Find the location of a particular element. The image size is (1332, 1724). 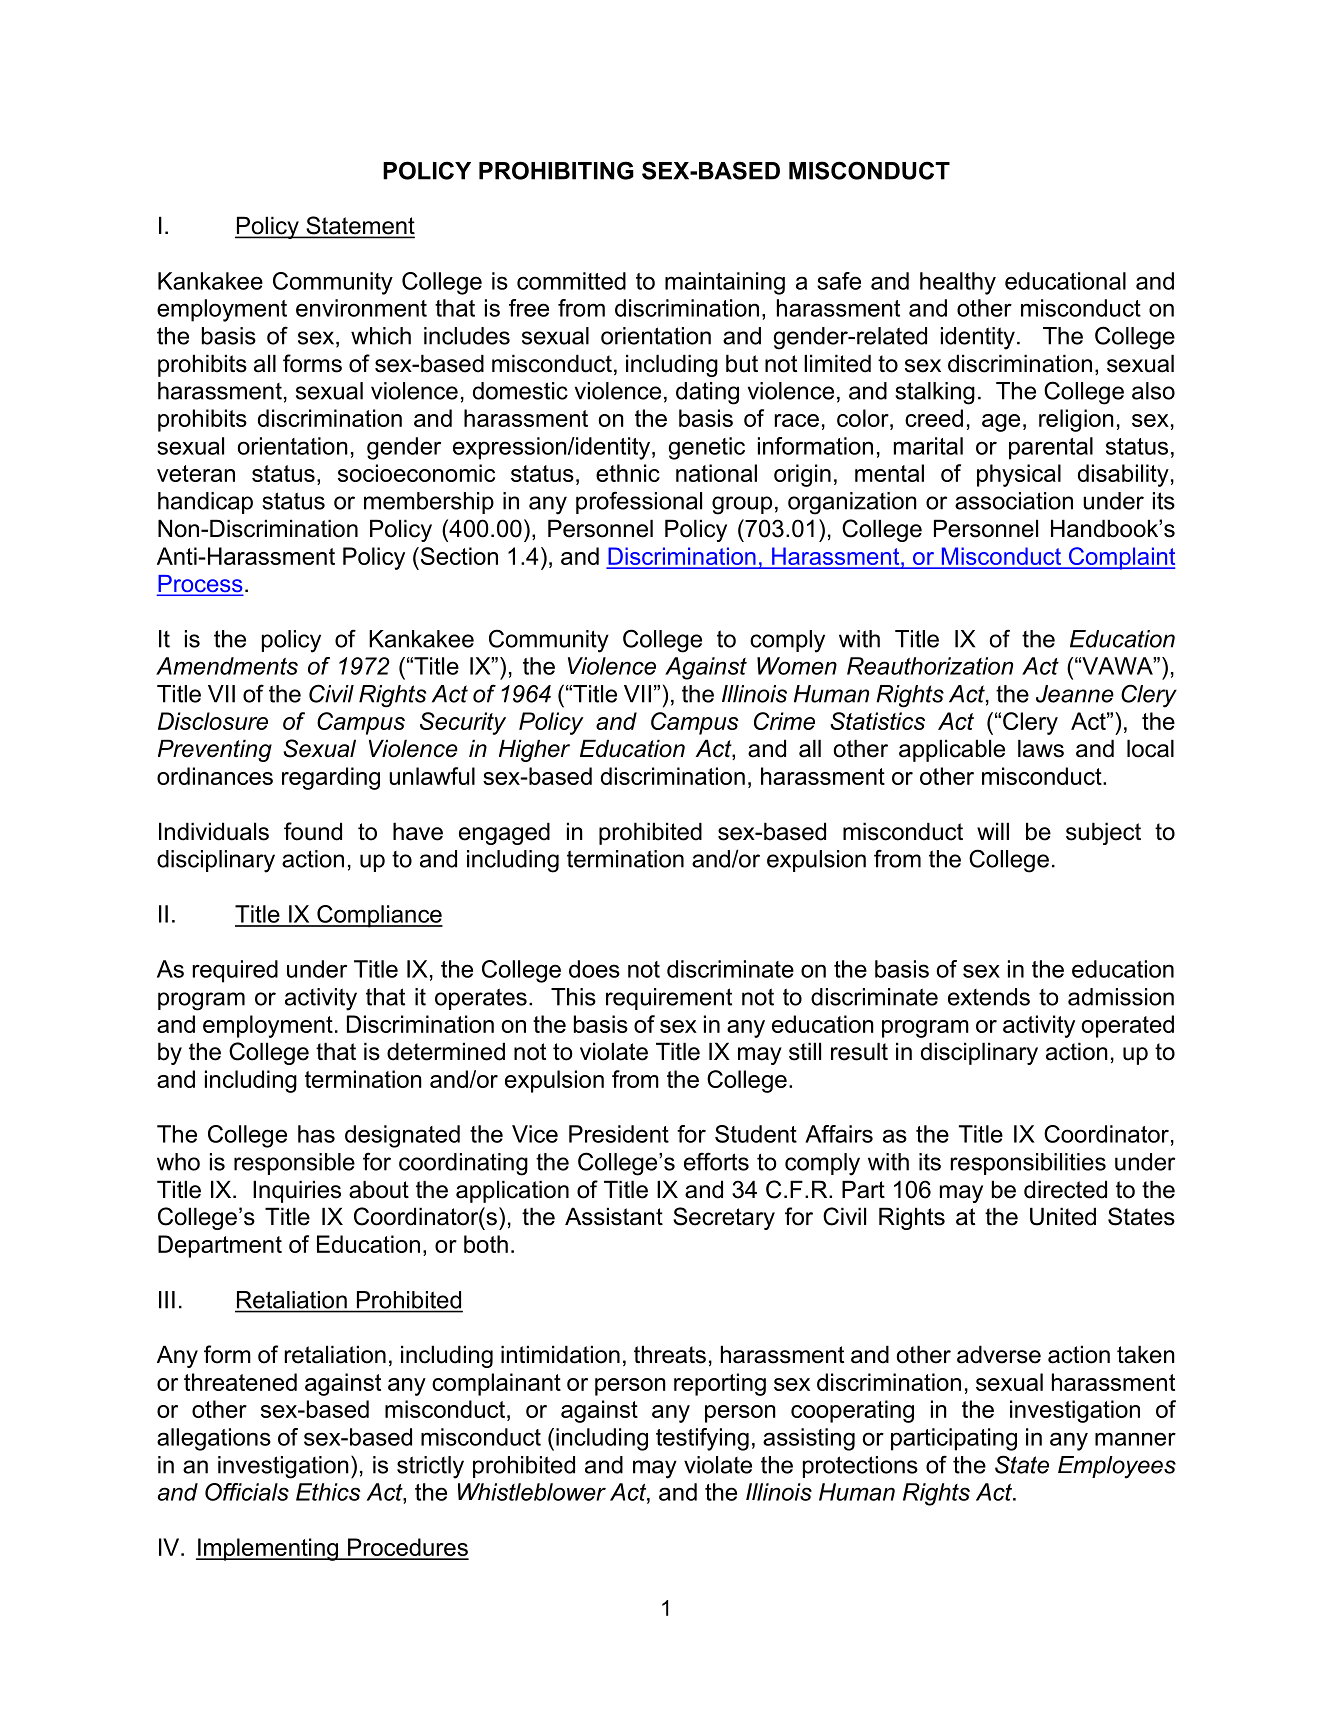

PROHIBITING is located at coordinates (556, 170).
